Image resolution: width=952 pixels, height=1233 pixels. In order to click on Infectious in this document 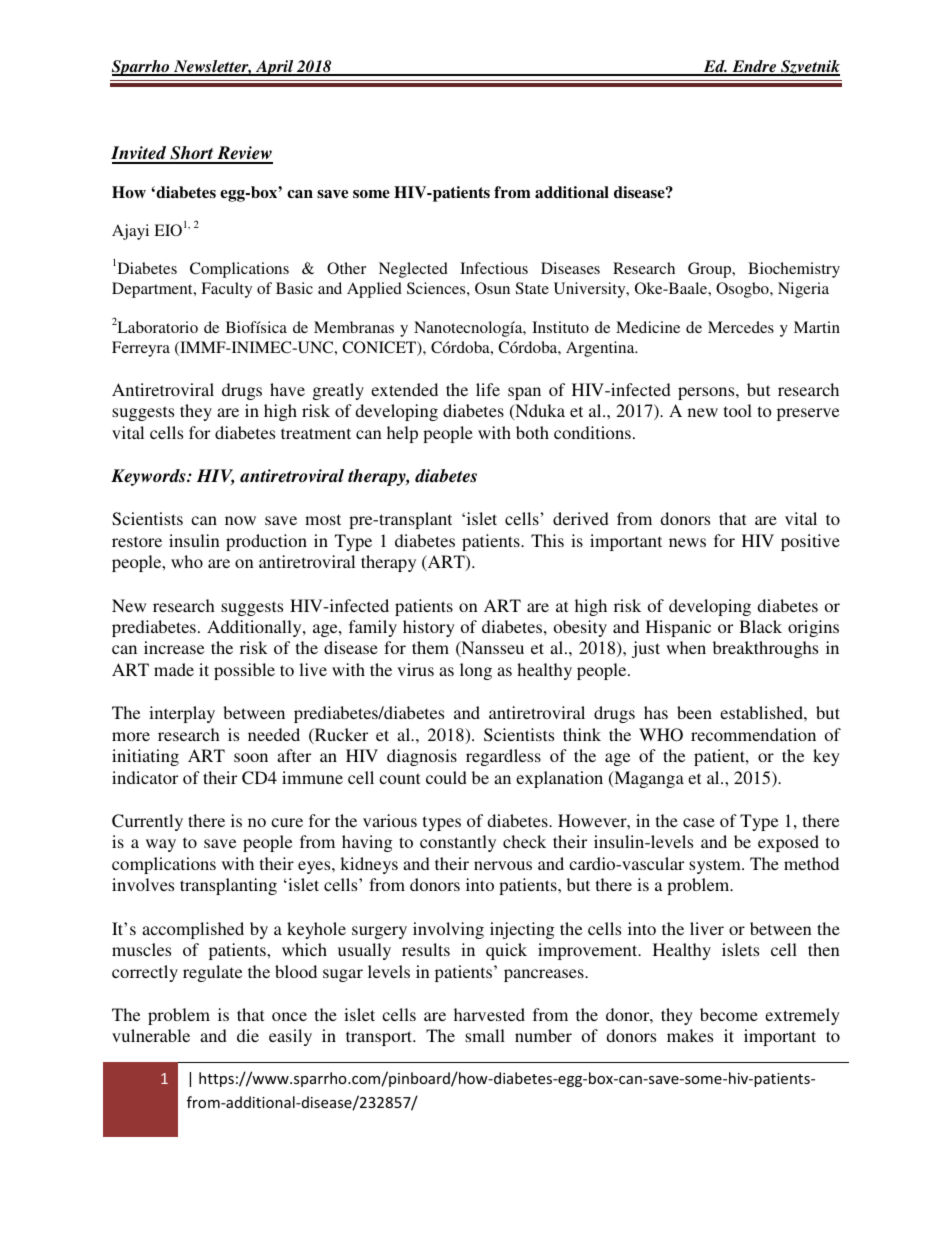, I will do `click(494, 268)`.
